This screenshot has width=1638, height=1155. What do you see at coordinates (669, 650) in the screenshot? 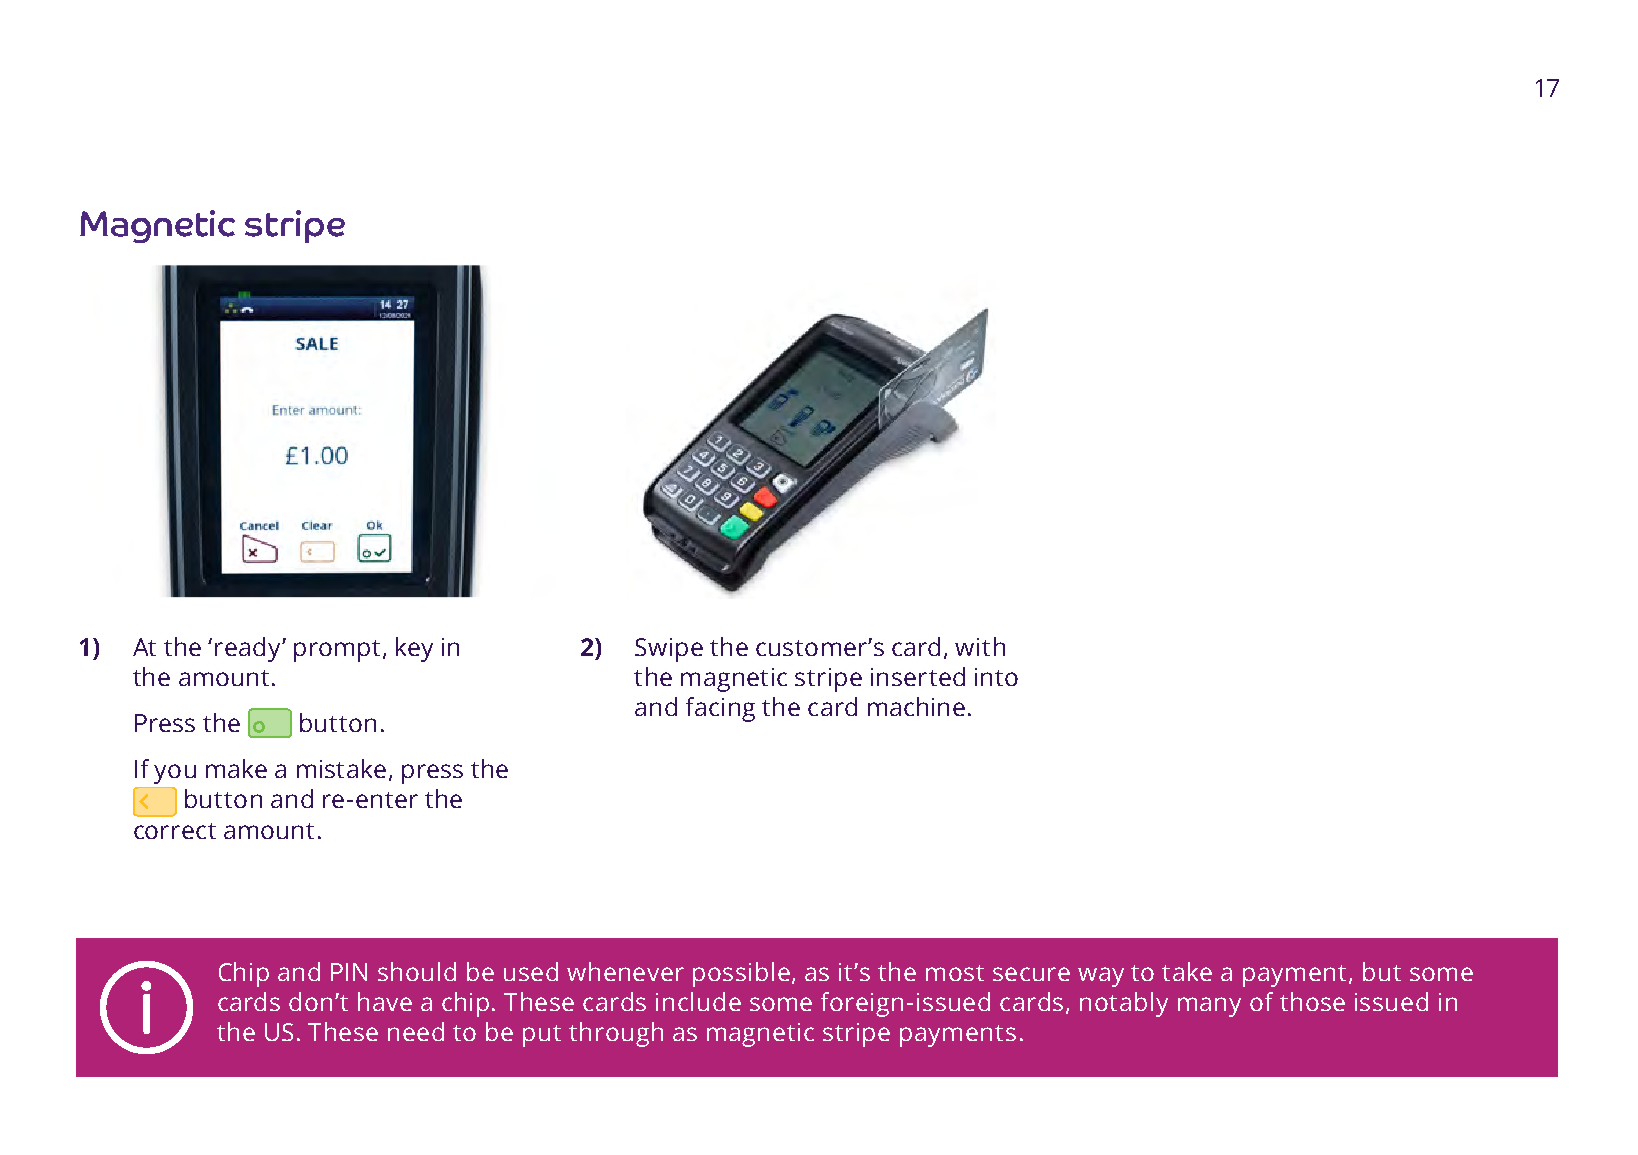
I see `Swipe` at bounding box center [669, 650].
